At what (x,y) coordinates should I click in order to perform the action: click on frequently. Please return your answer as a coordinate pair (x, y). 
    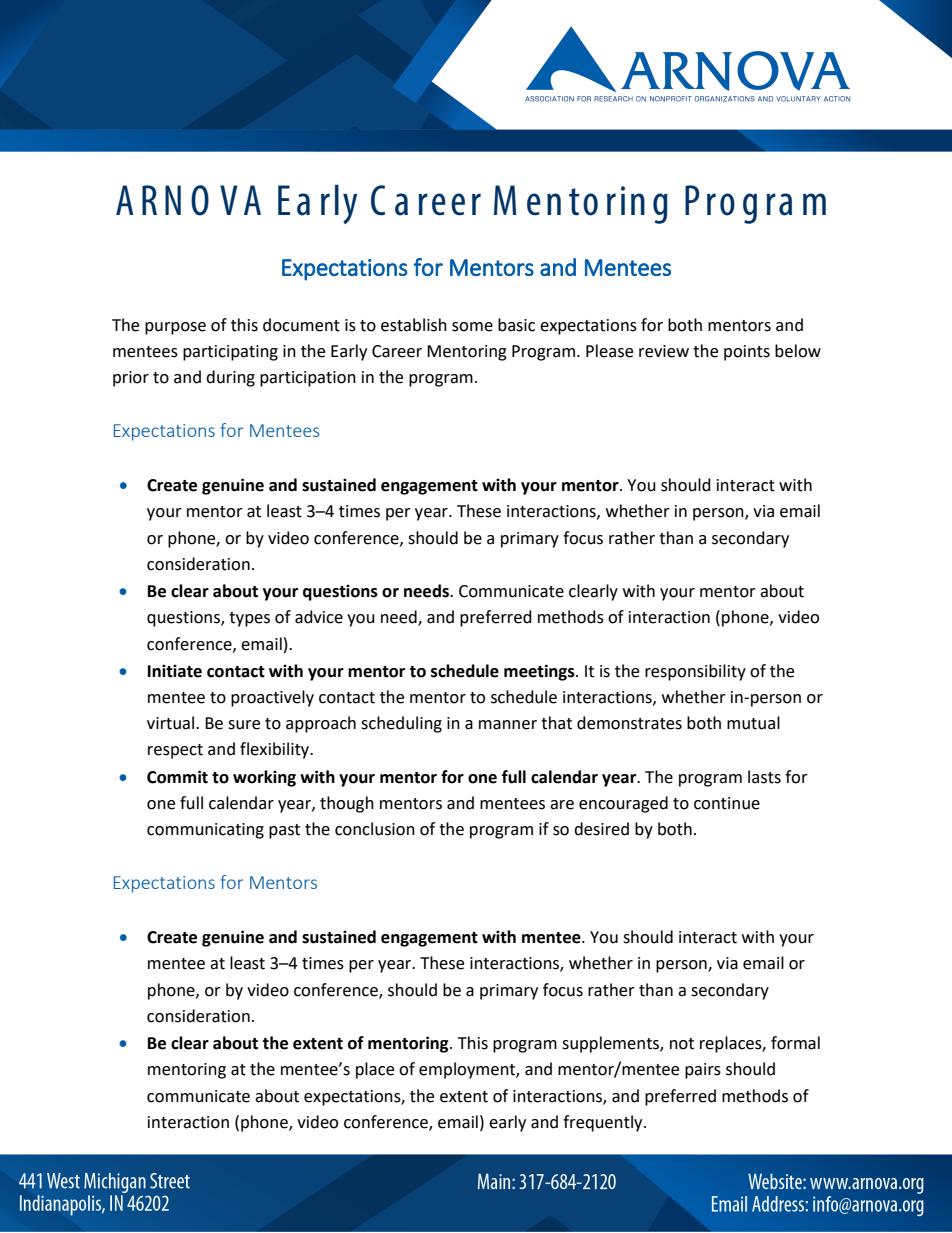
    Looking at the image, I should click on (604, 1123).
